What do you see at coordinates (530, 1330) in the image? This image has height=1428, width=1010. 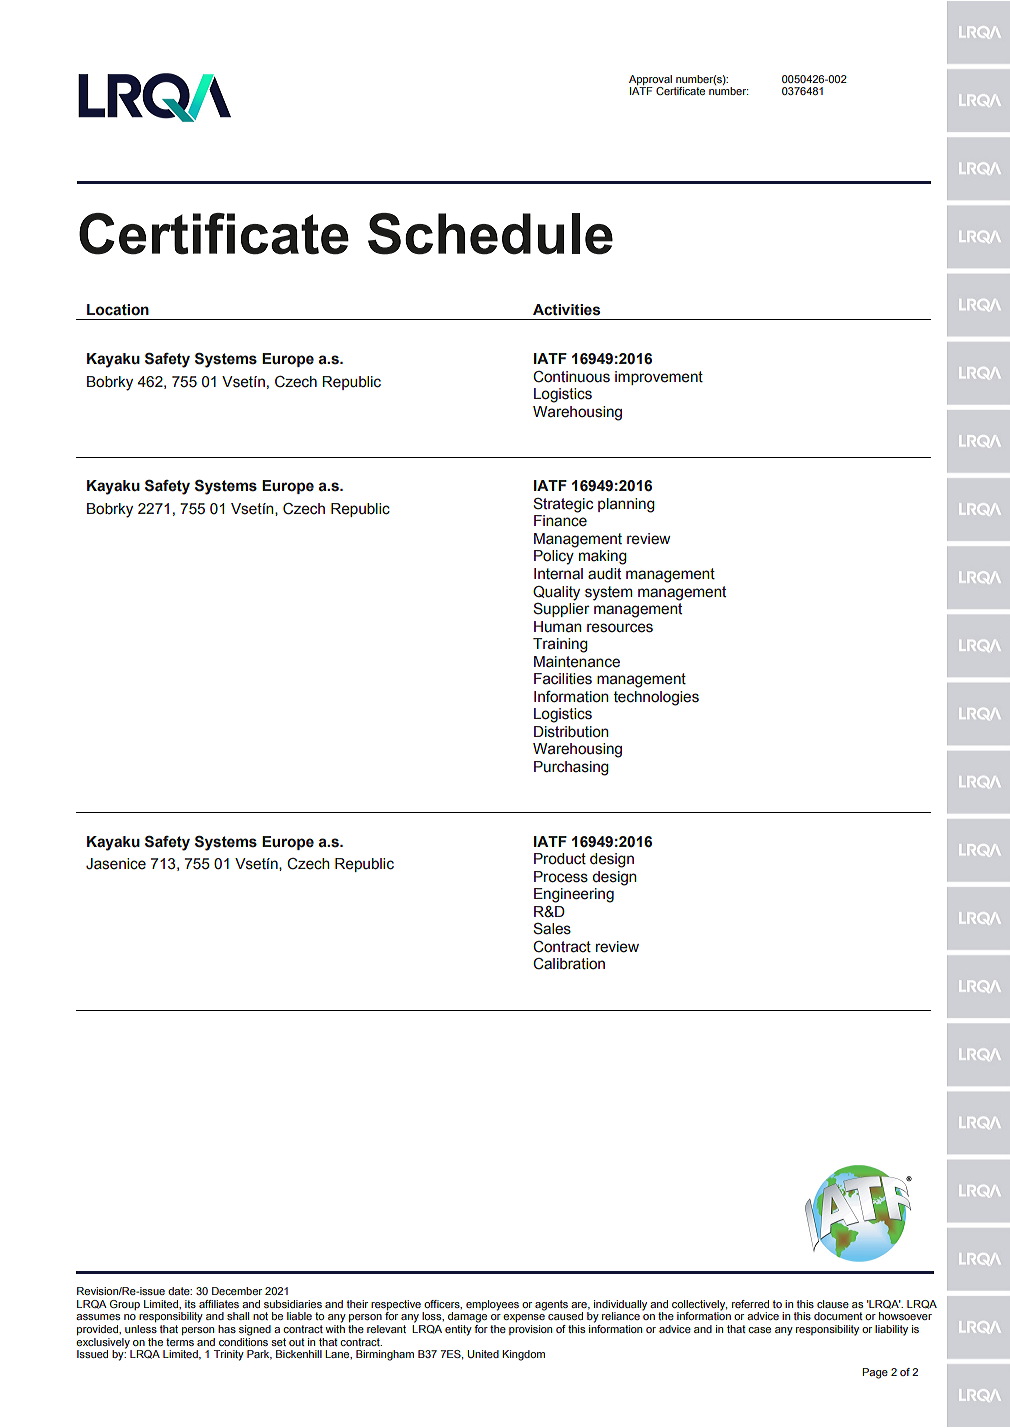 I see `provision` at bounding box center [530, 1330].
